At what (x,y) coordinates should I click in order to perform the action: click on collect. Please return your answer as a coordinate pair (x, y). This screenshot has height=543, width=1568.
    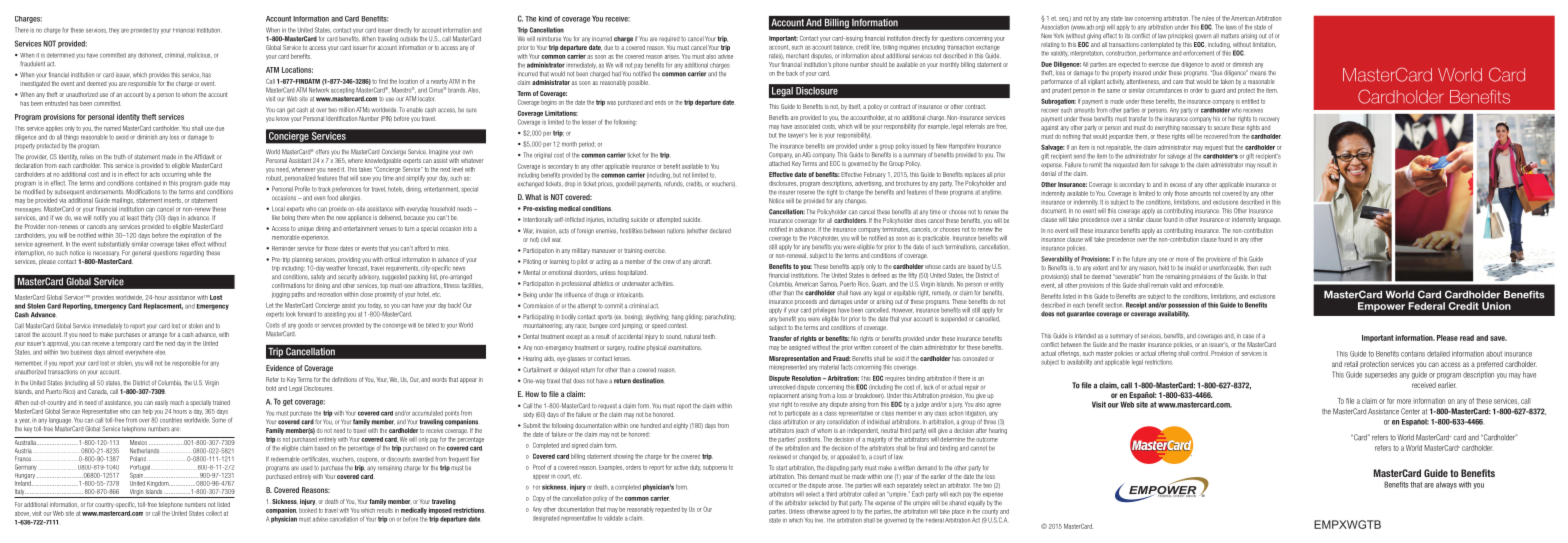
    Looking at the image, I should click on (214, 513).
